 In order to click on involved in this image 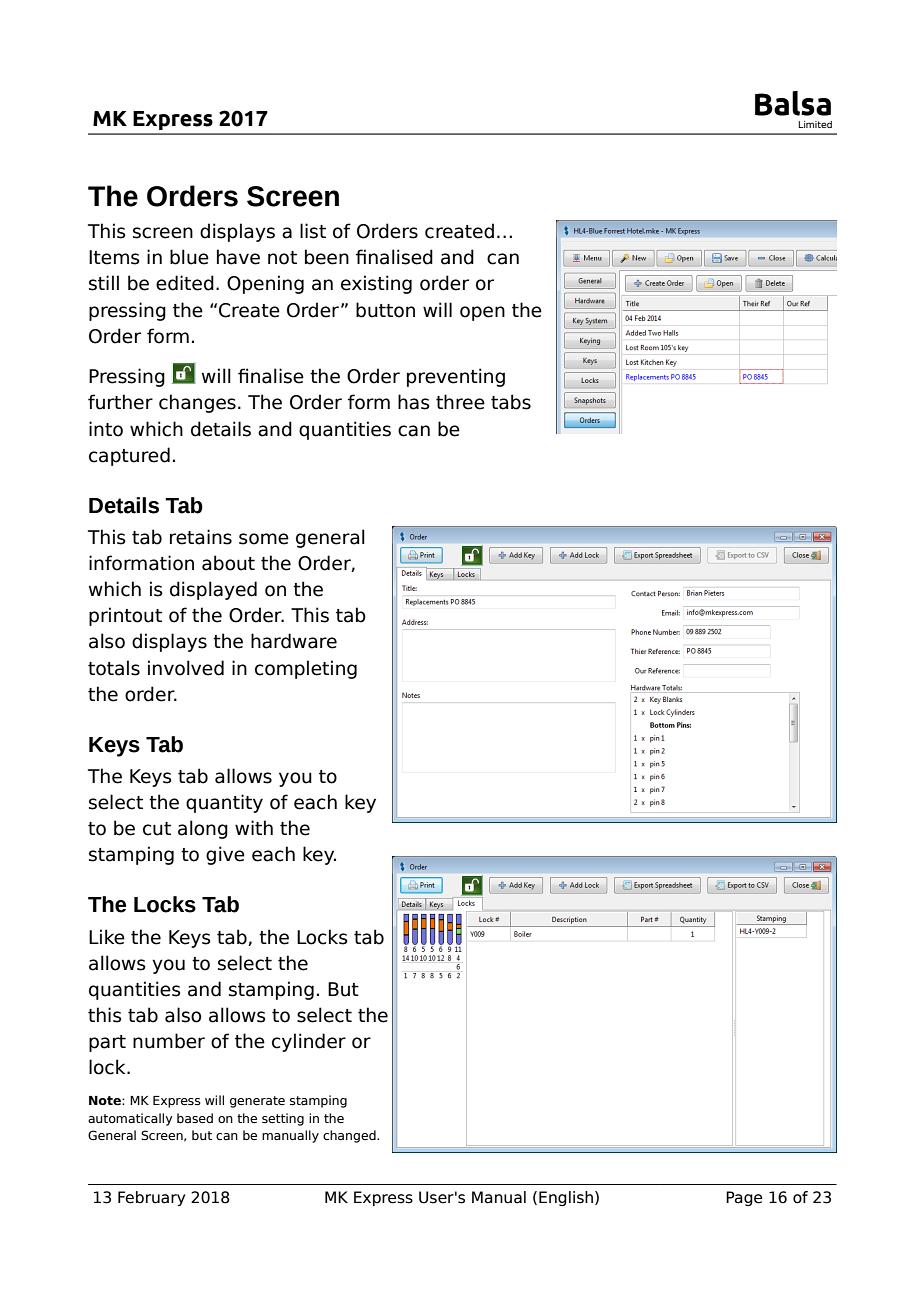, I will do `click(186, 668)`.
